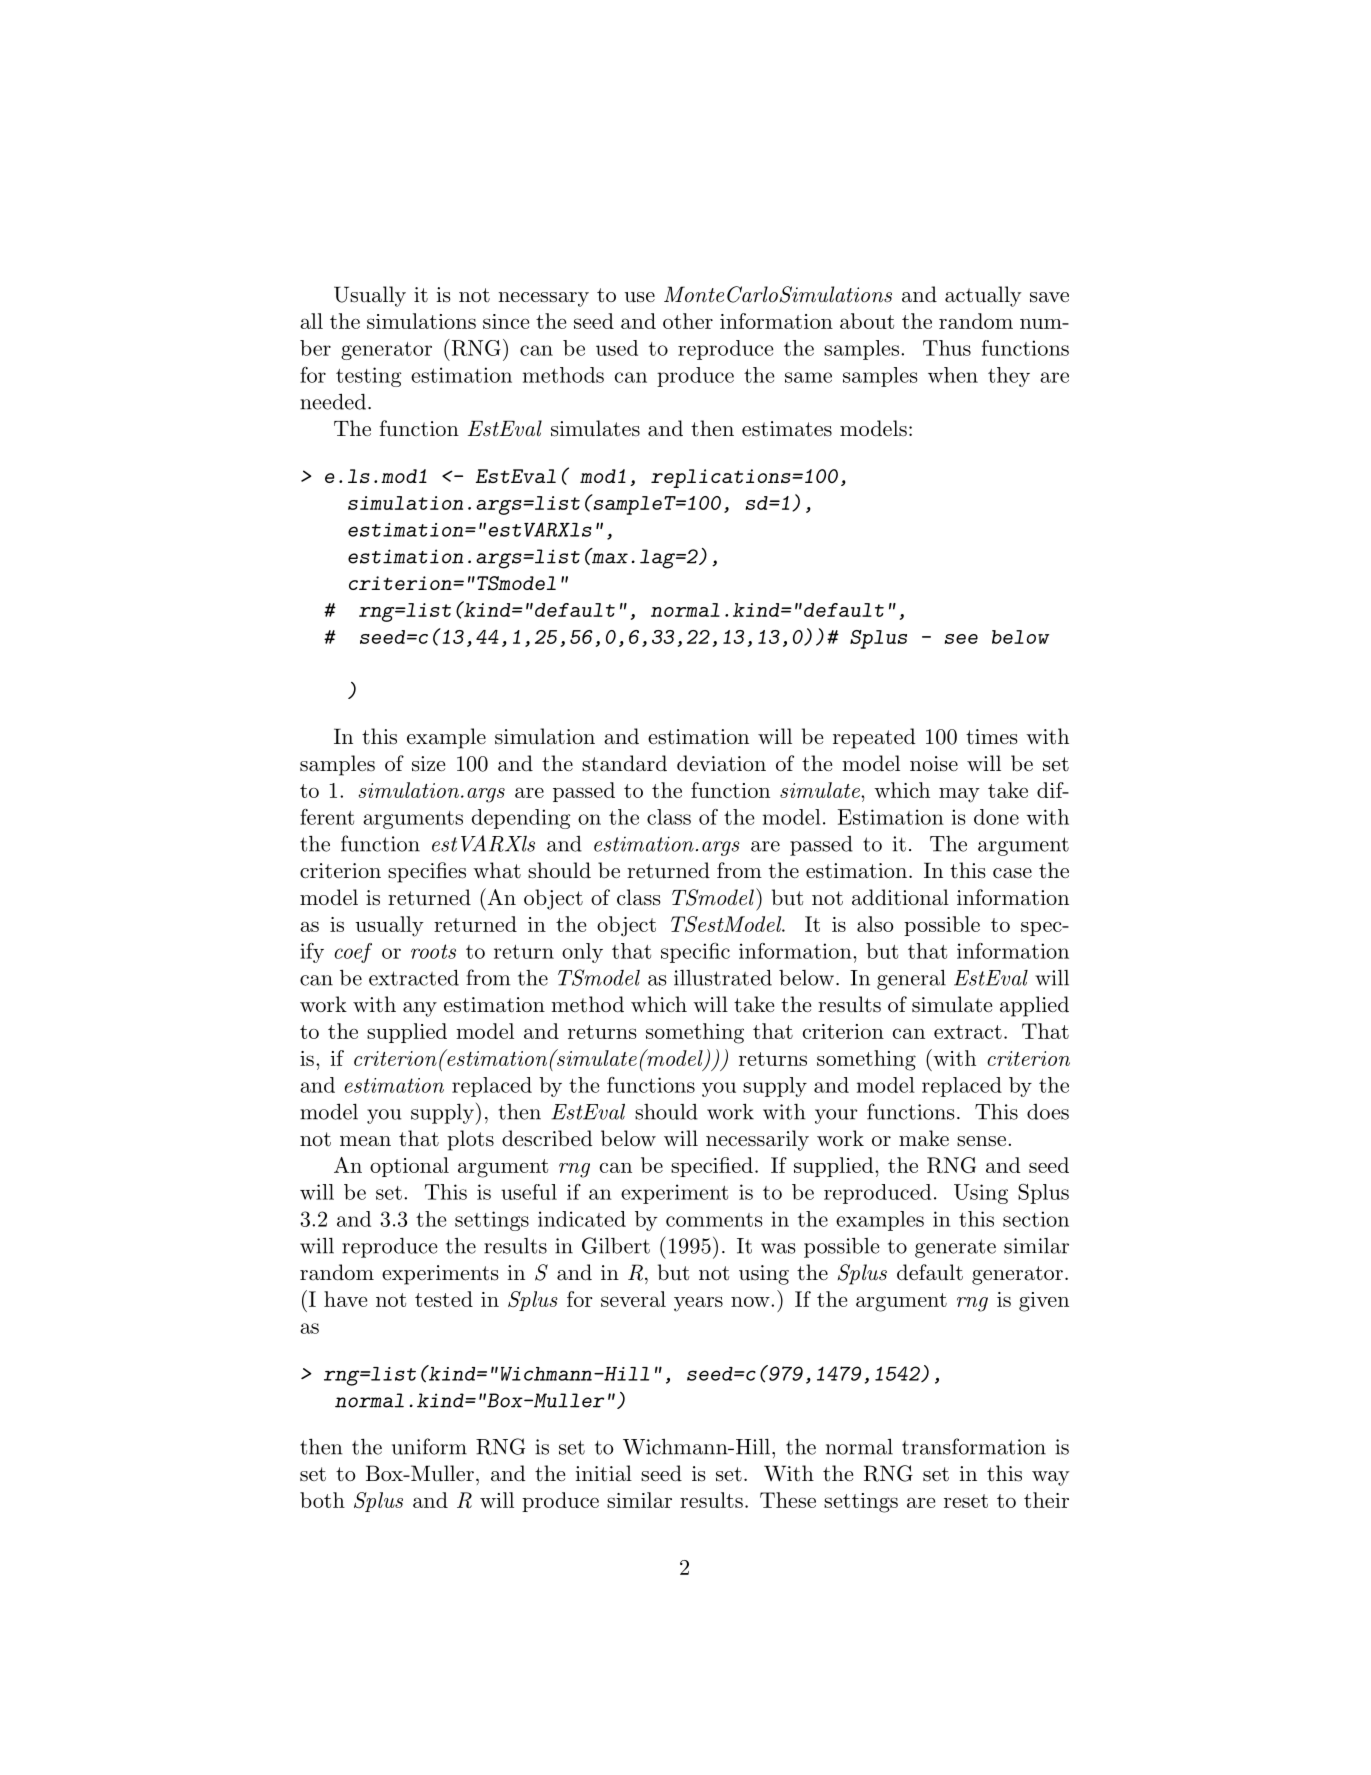 This screenshot has height=1775, width=1371. I want to click on testing, so click(369, 377).
